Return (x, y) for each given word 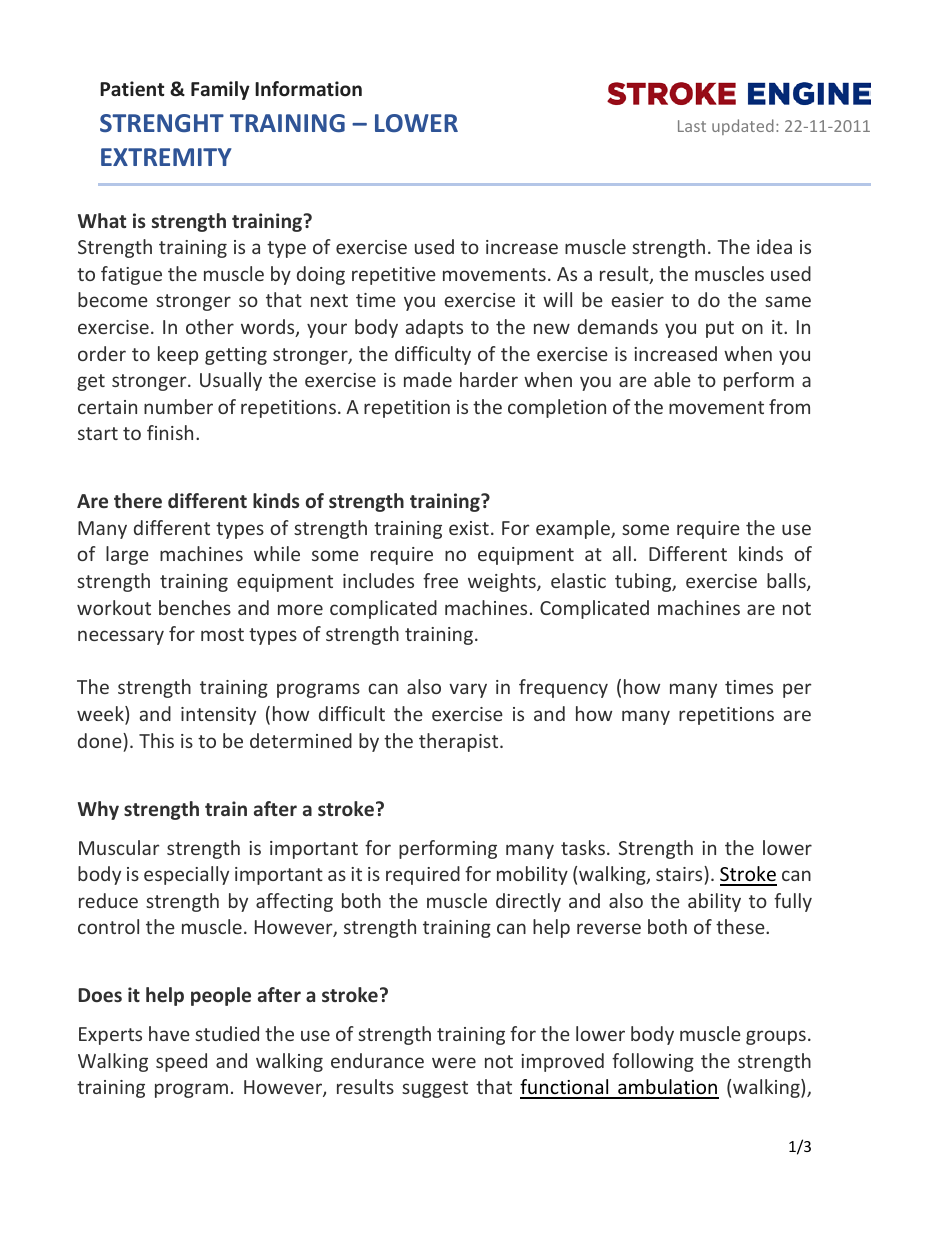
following (653, 1062)
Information (308, 89)
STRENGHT (162, 123)
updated (743, 127)
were (454, 1062)
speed (181, 1062)
